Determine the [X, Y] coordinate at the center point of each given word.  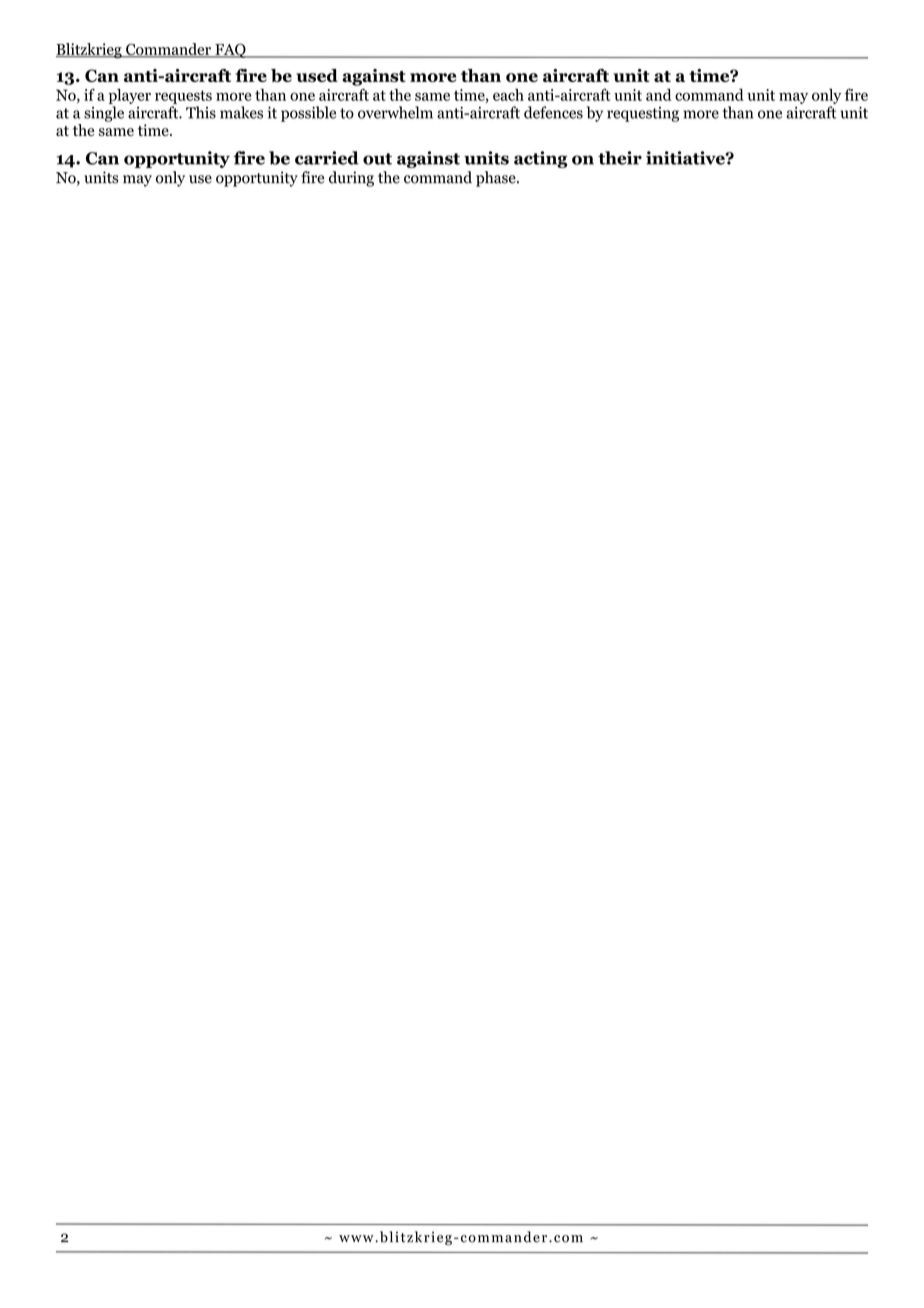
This [201, 112]
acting [540, 159]
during [351, 179]
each [508, 95]
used [317, 75]
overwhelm [395, 112]
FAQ [230, 50]
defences [553, 112]
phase [497, 179]
